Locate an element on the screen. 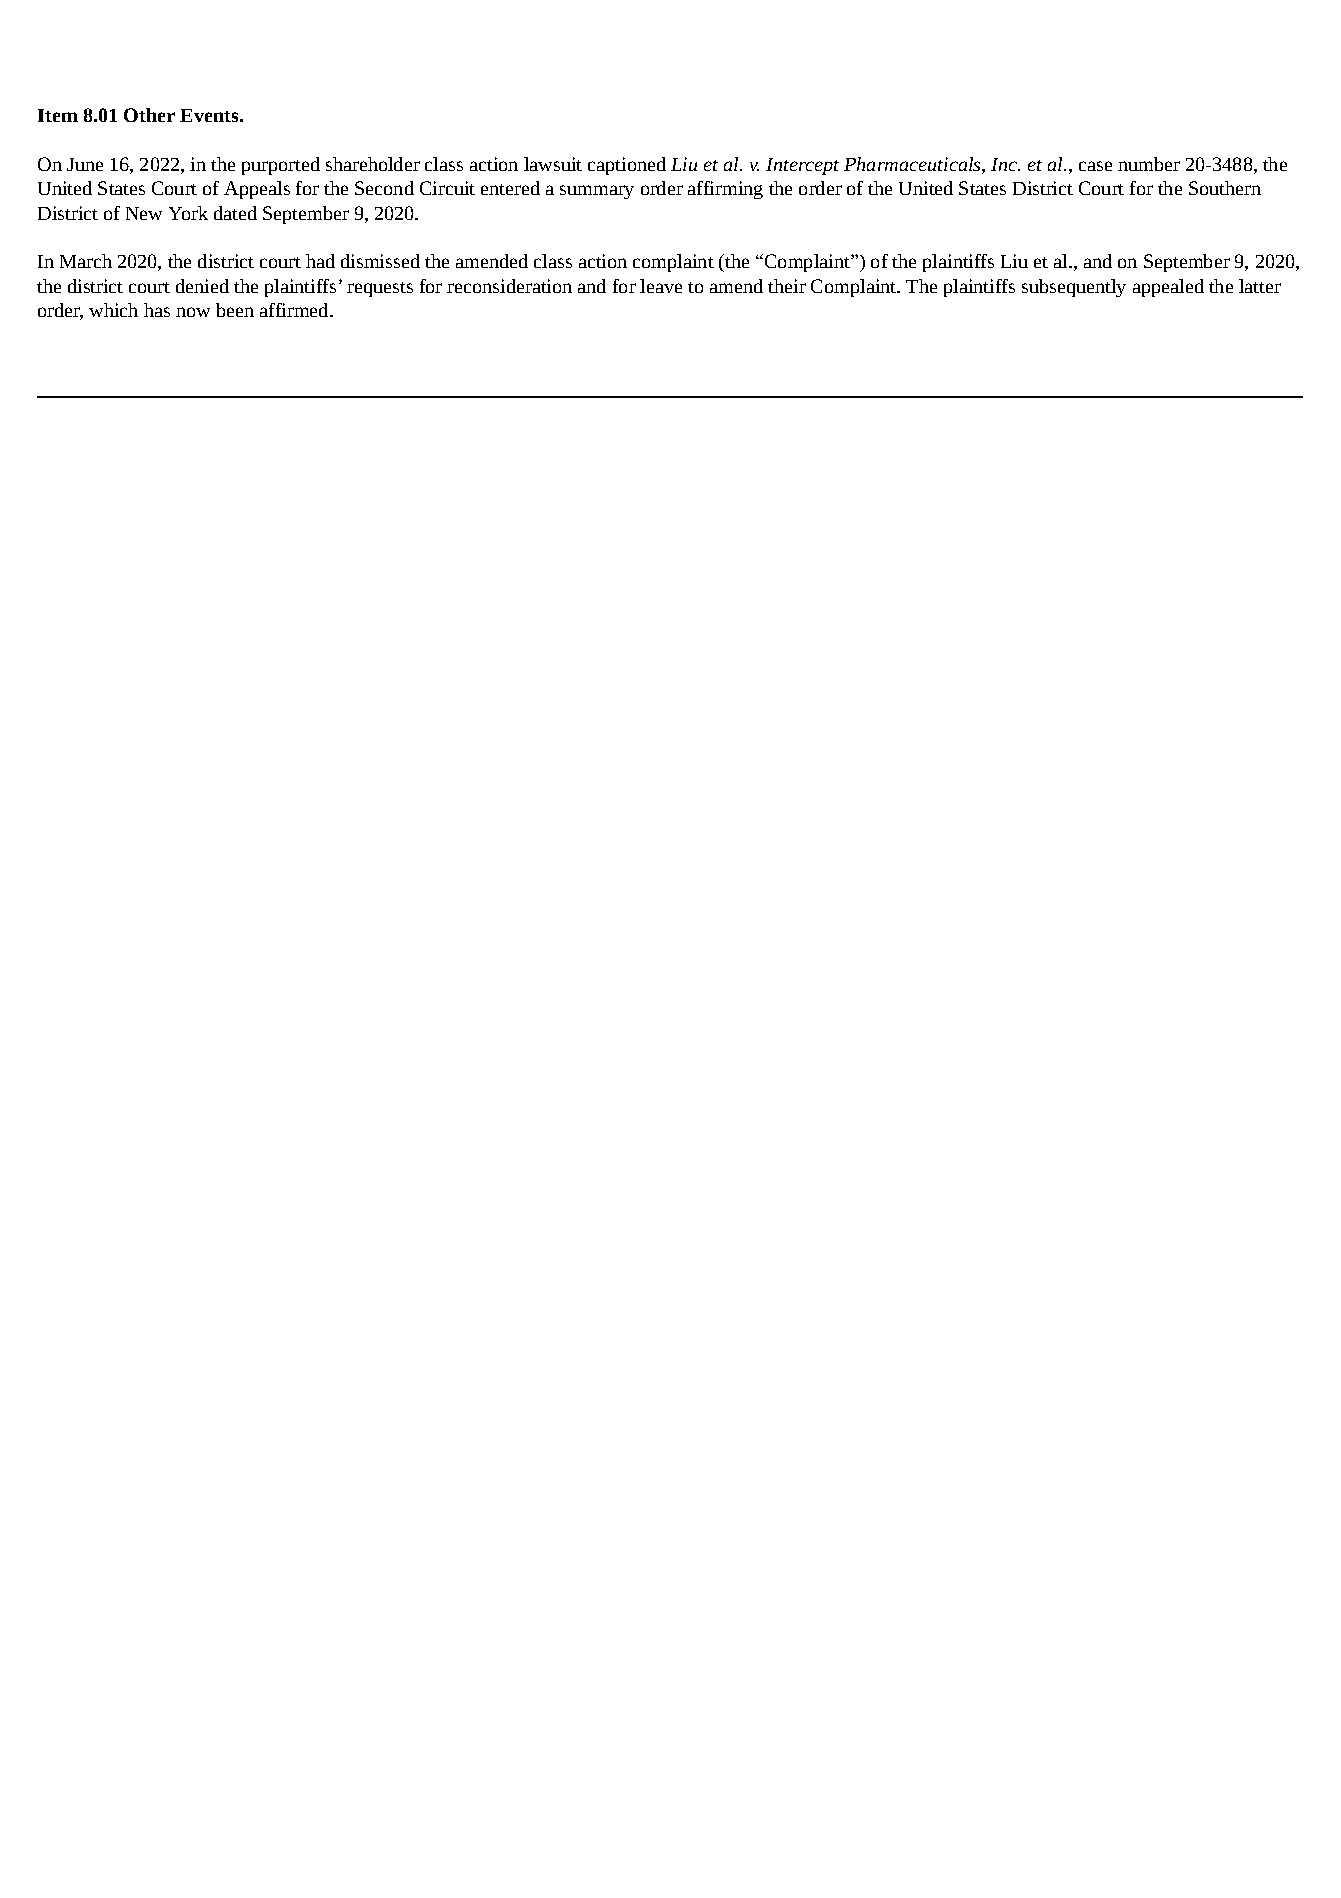 The image size is (1341, 1898). Other is located at coordinates (149, 115).
